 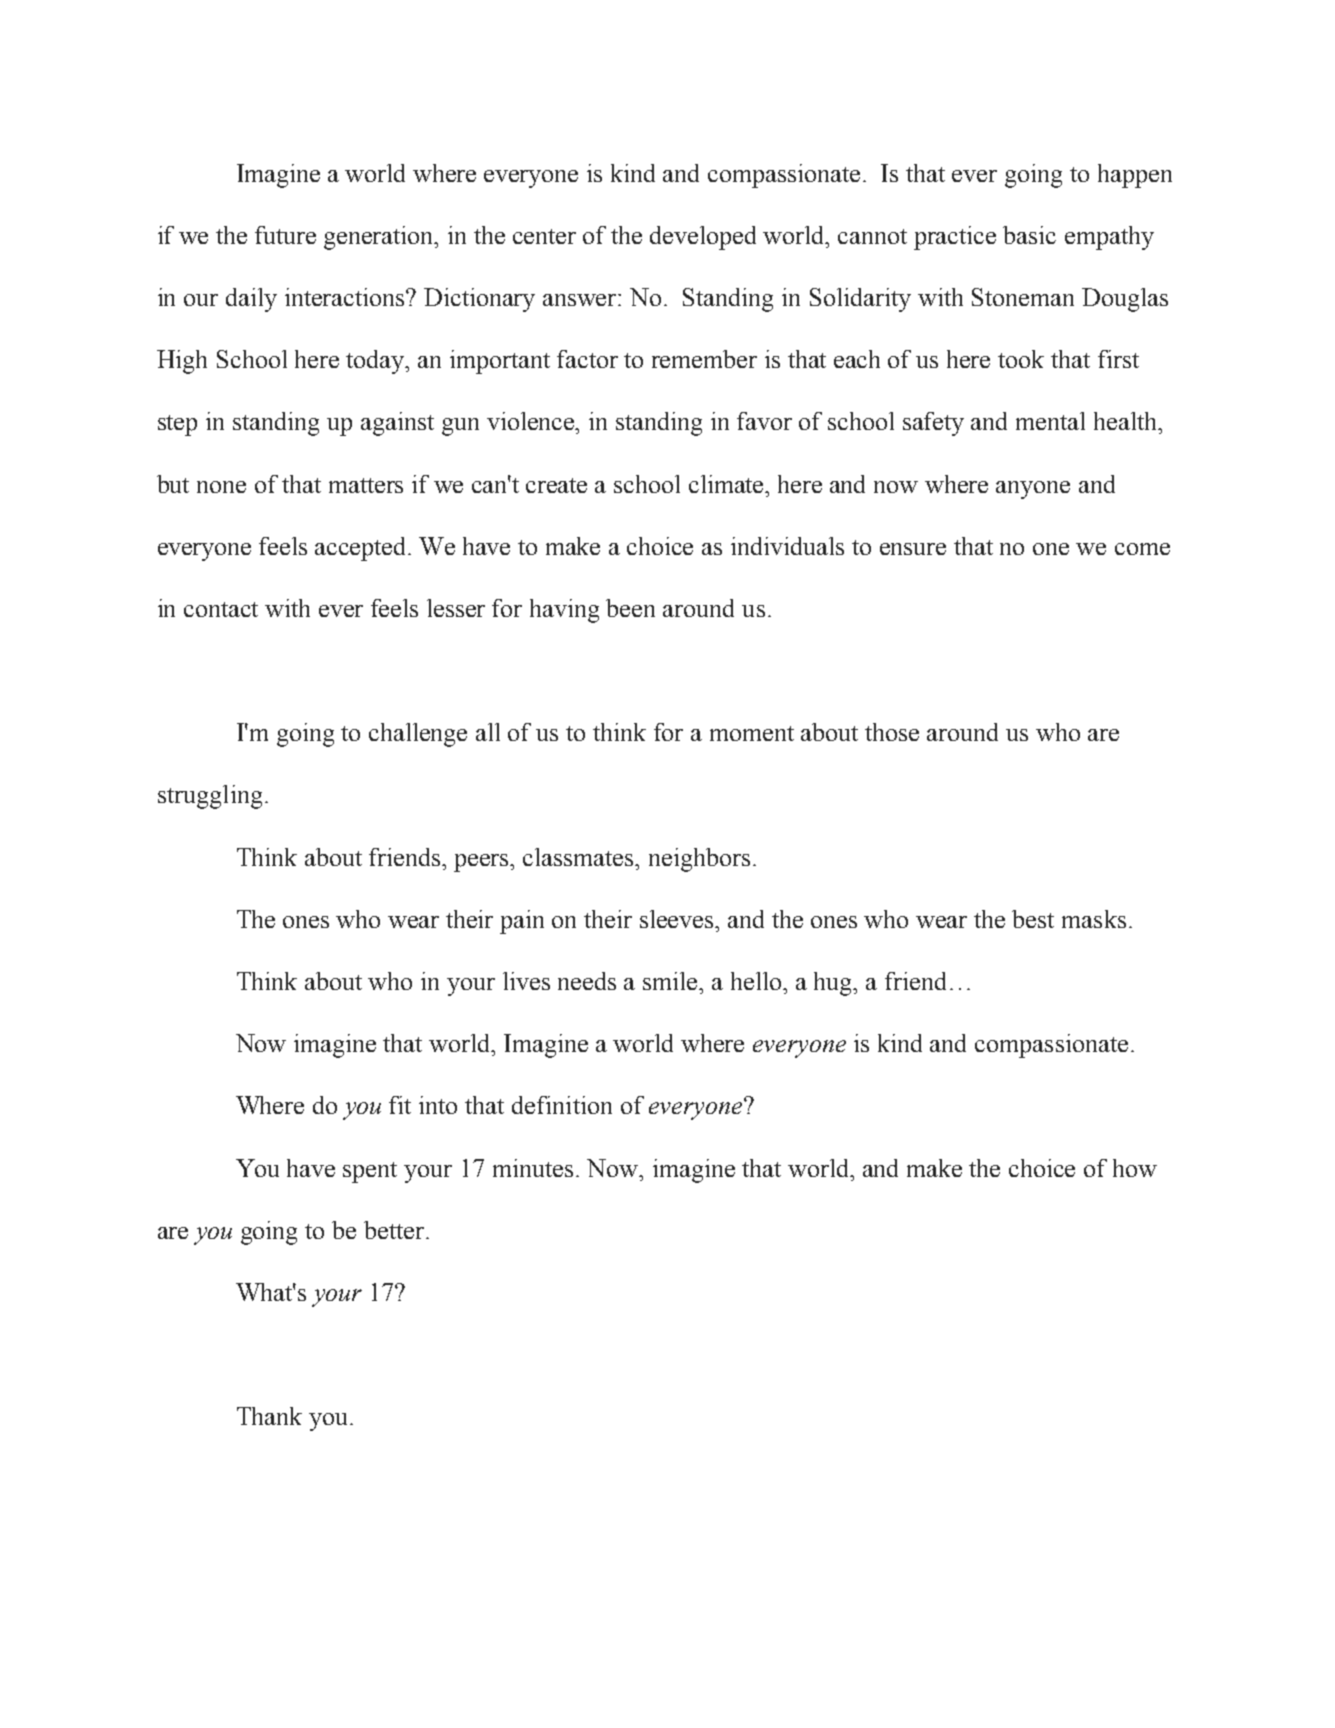 What do you see at coordinates (285, 235) in the screenshot?
I see `future` at bounding box center [285, 235].
